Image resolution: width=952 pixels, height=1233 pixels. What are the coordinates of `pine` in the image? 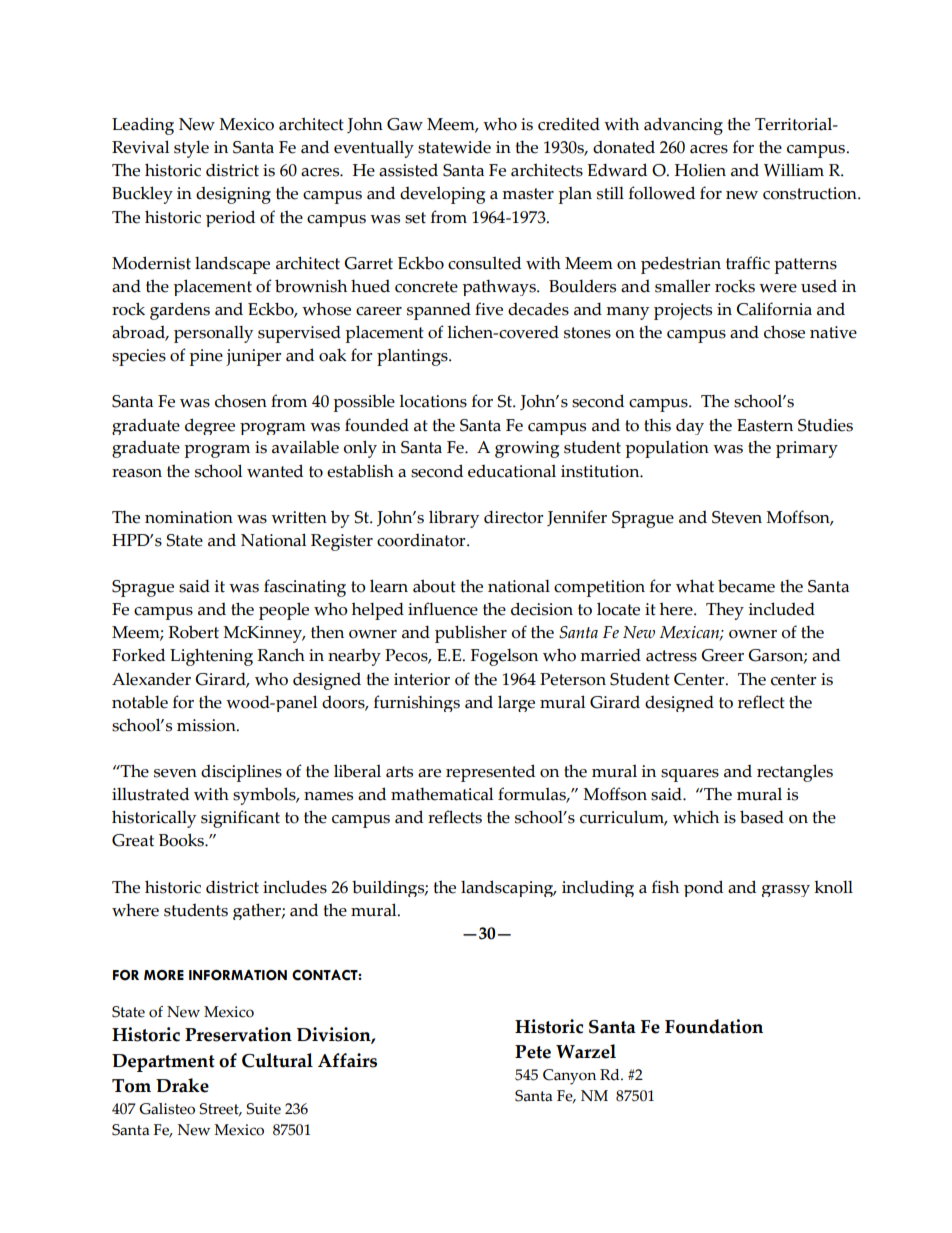 It's located at (206, 357).
